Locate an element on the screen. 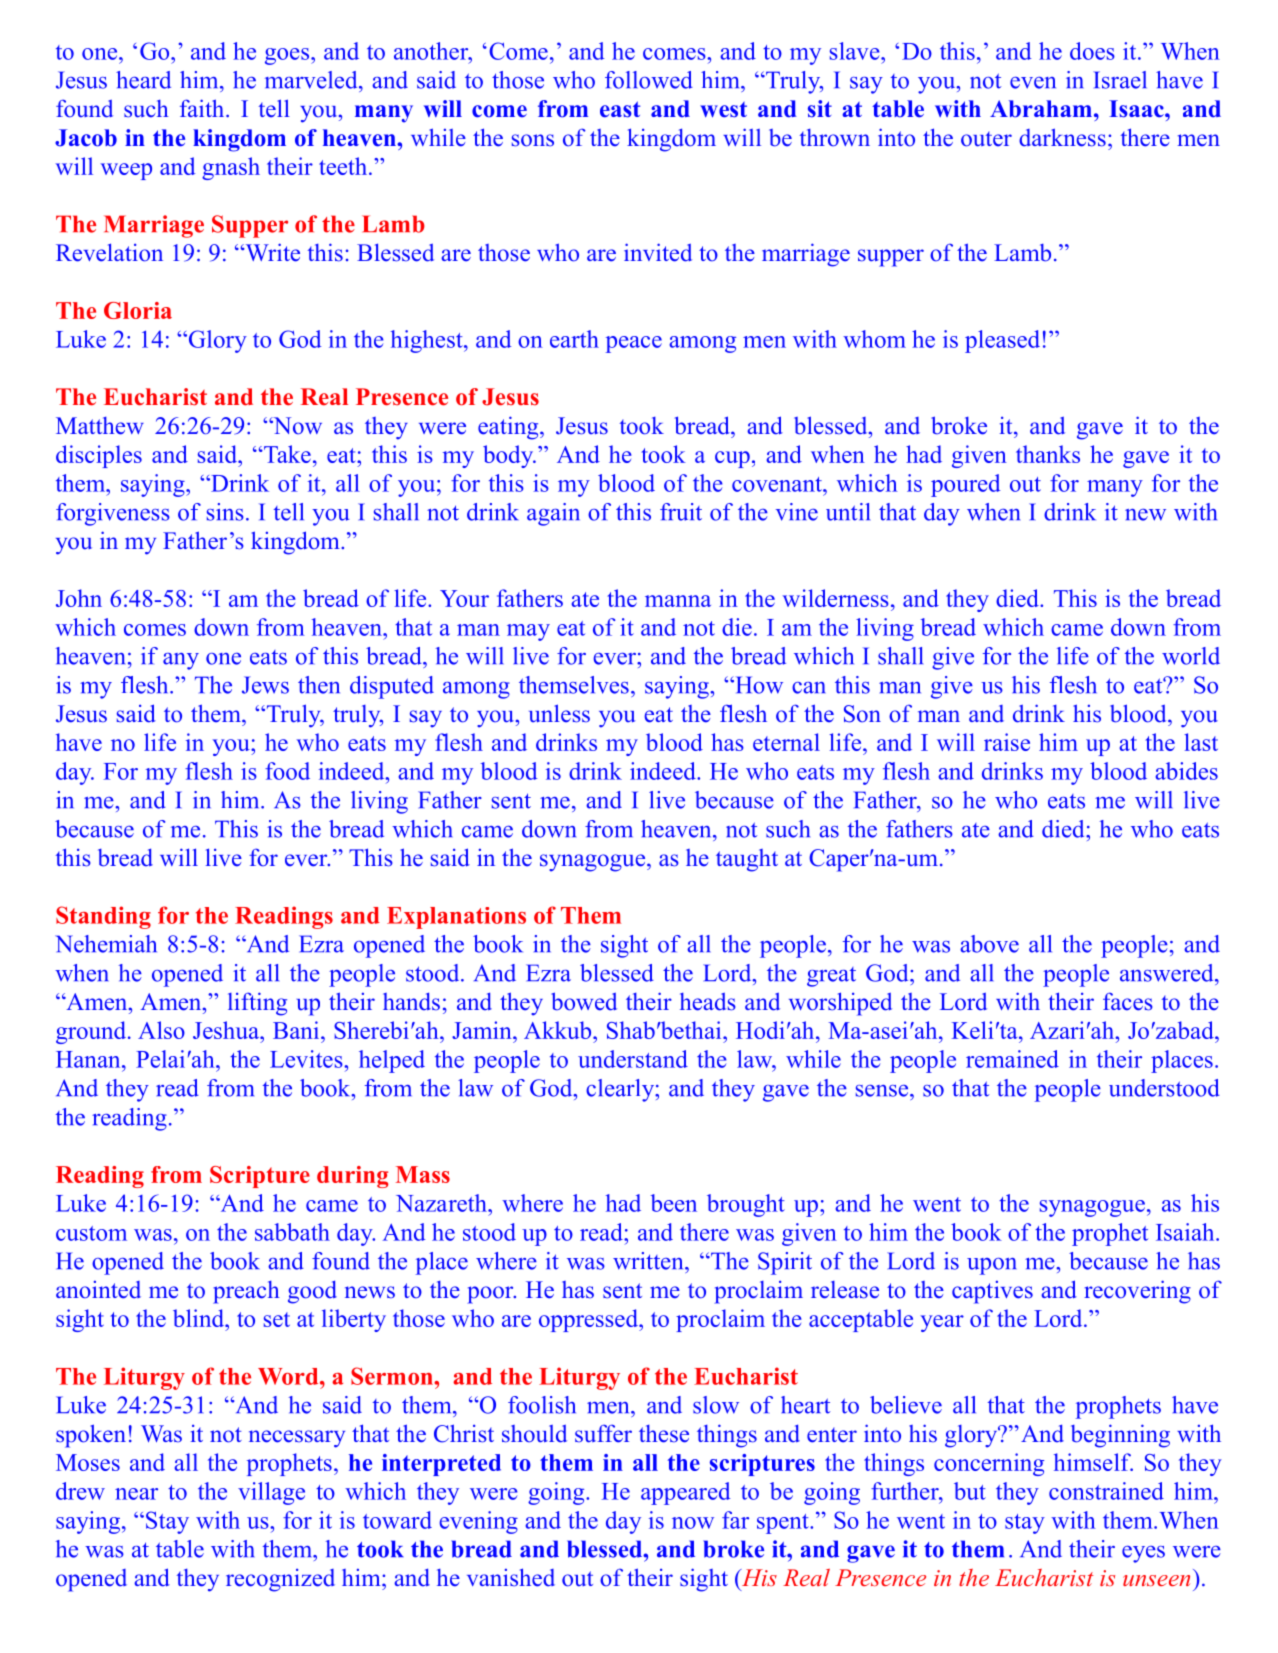 The image size is (1278, 1653). bowed is located at coordinates (584, 1001).
